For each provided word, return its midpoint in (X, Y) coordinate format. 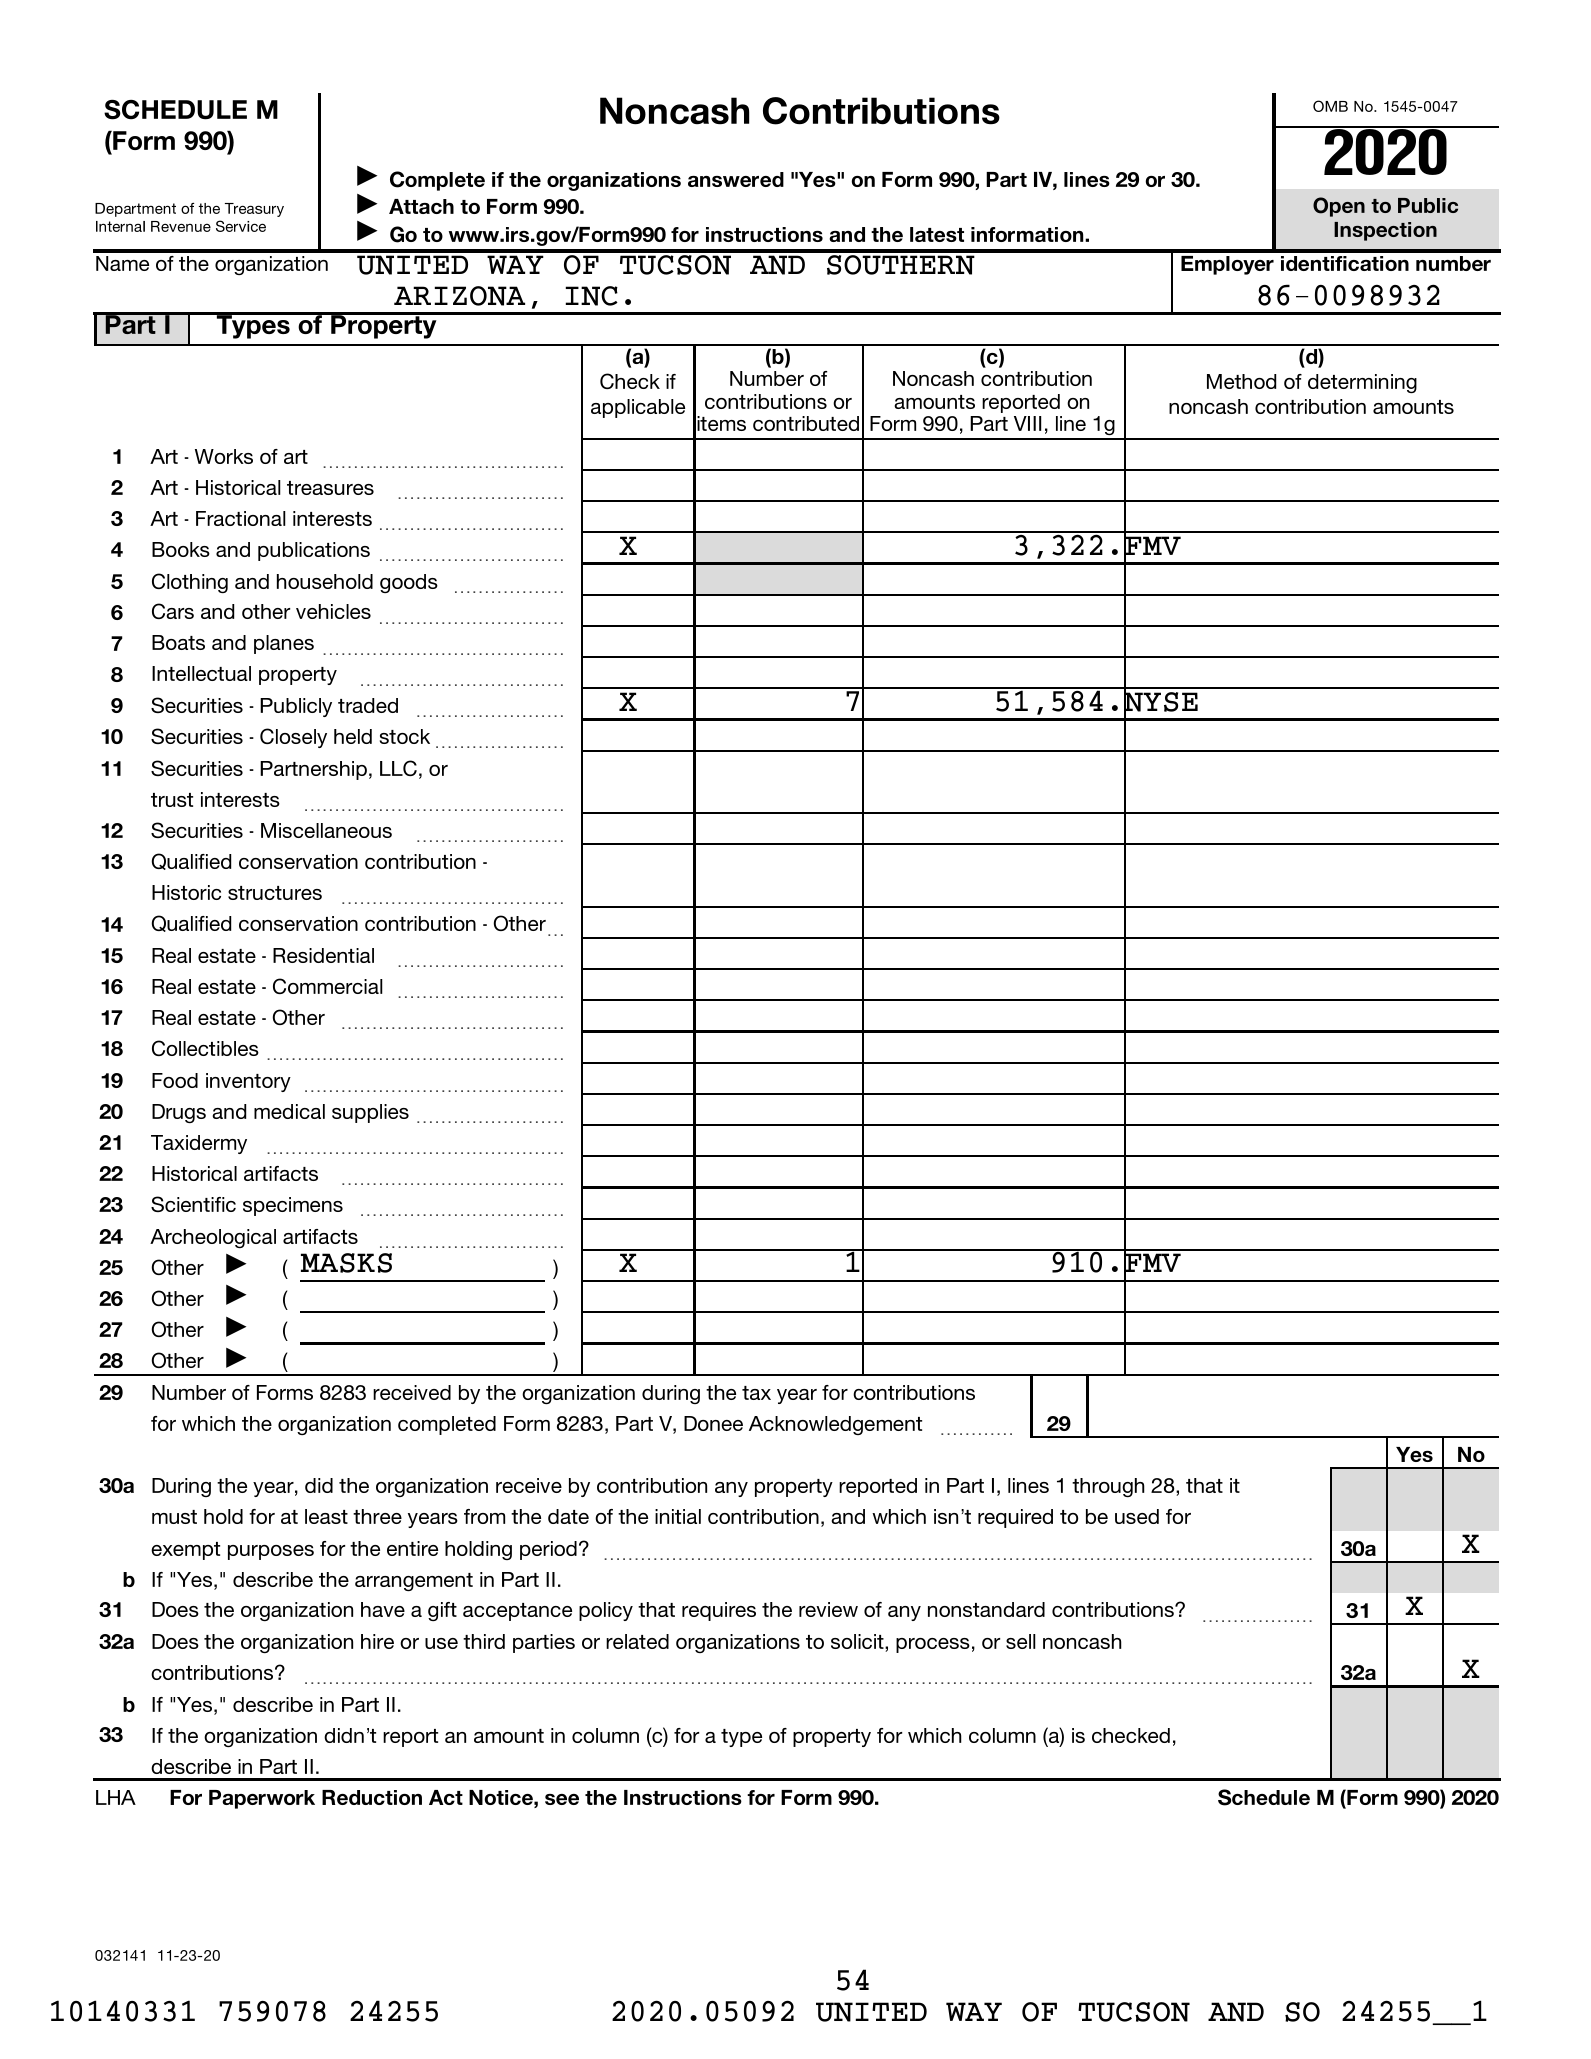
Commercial (328, 986)
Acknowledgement (835, 1425)
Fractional (241, 518)
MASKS (346, 1263)
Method (1241, 381)
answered (736, 179)
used (1137, 1516)
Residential (323, 955)
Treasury (254, 210)
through (1108, 1487)
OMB (1330, 106)
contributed (806, 423)
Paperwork (262, 1799)
